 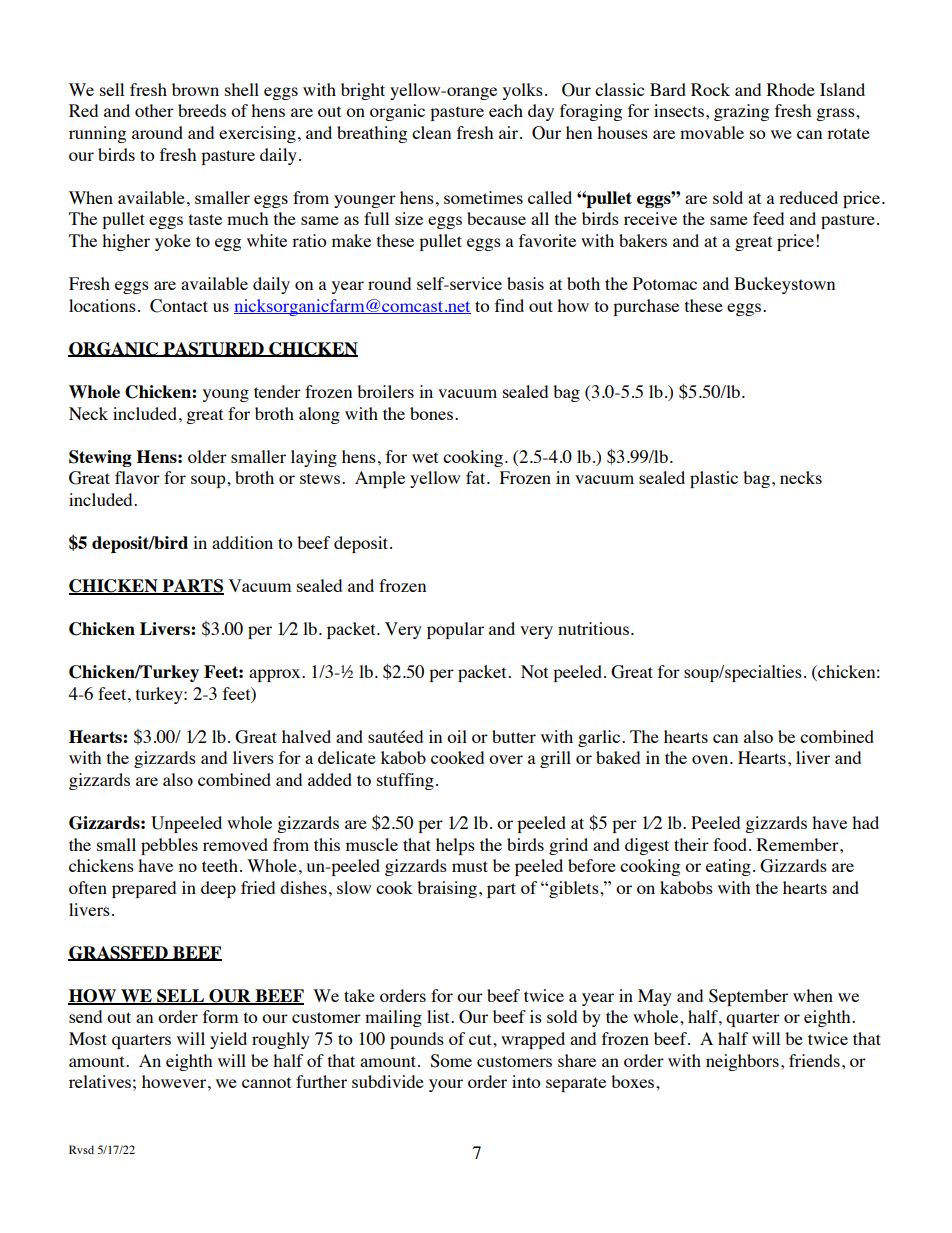 What do you see at coordinates (202, 110) in the screenshot?
I see `breeds` at bounding box center [202, 110].
